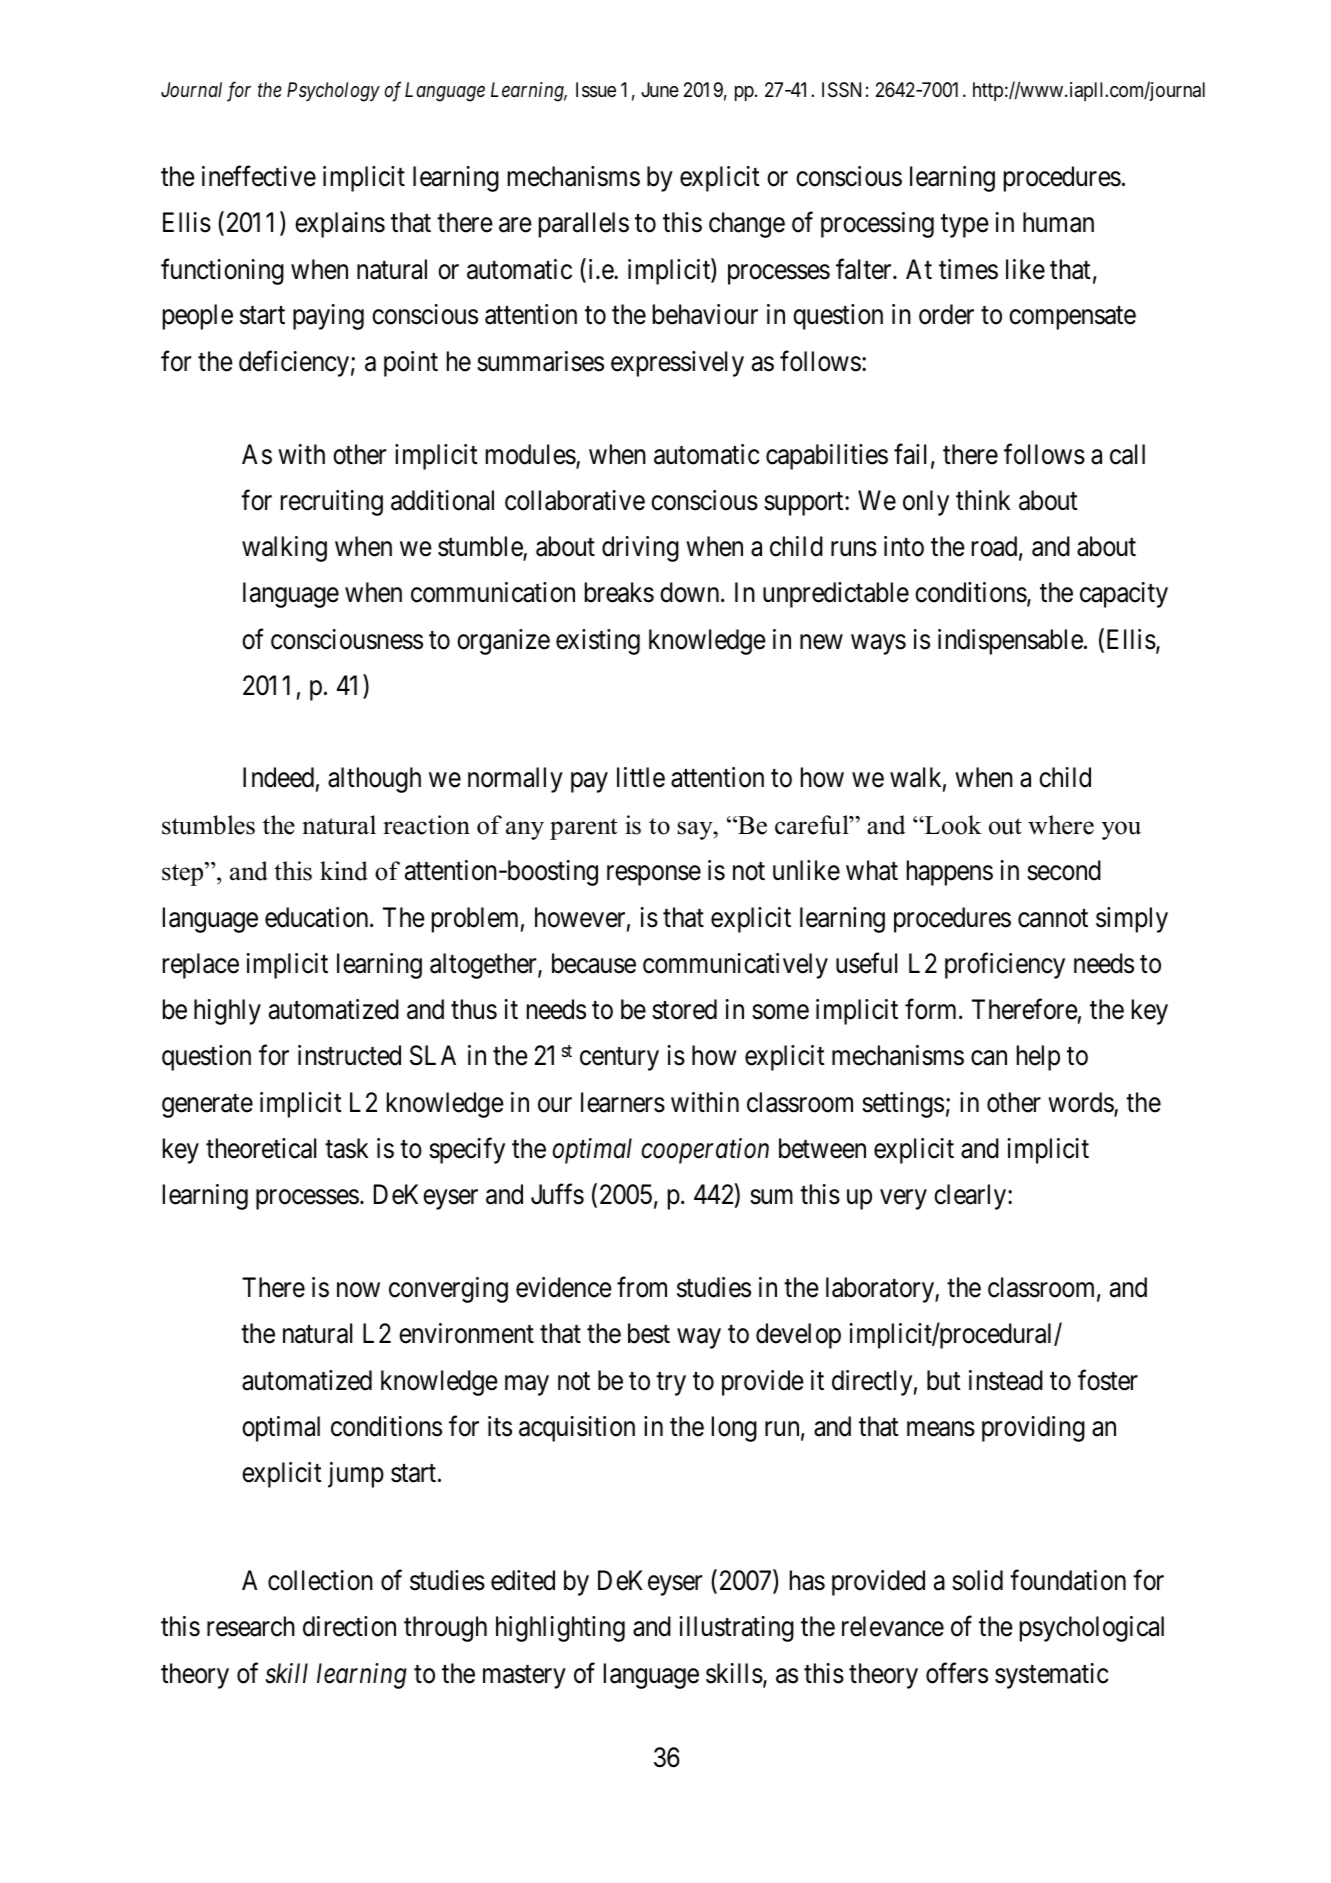 This document has height=1883, width=1331. What do you see at coordinates (640, 549) in the document?
I see `driving` at bounding box center [640, 549].
